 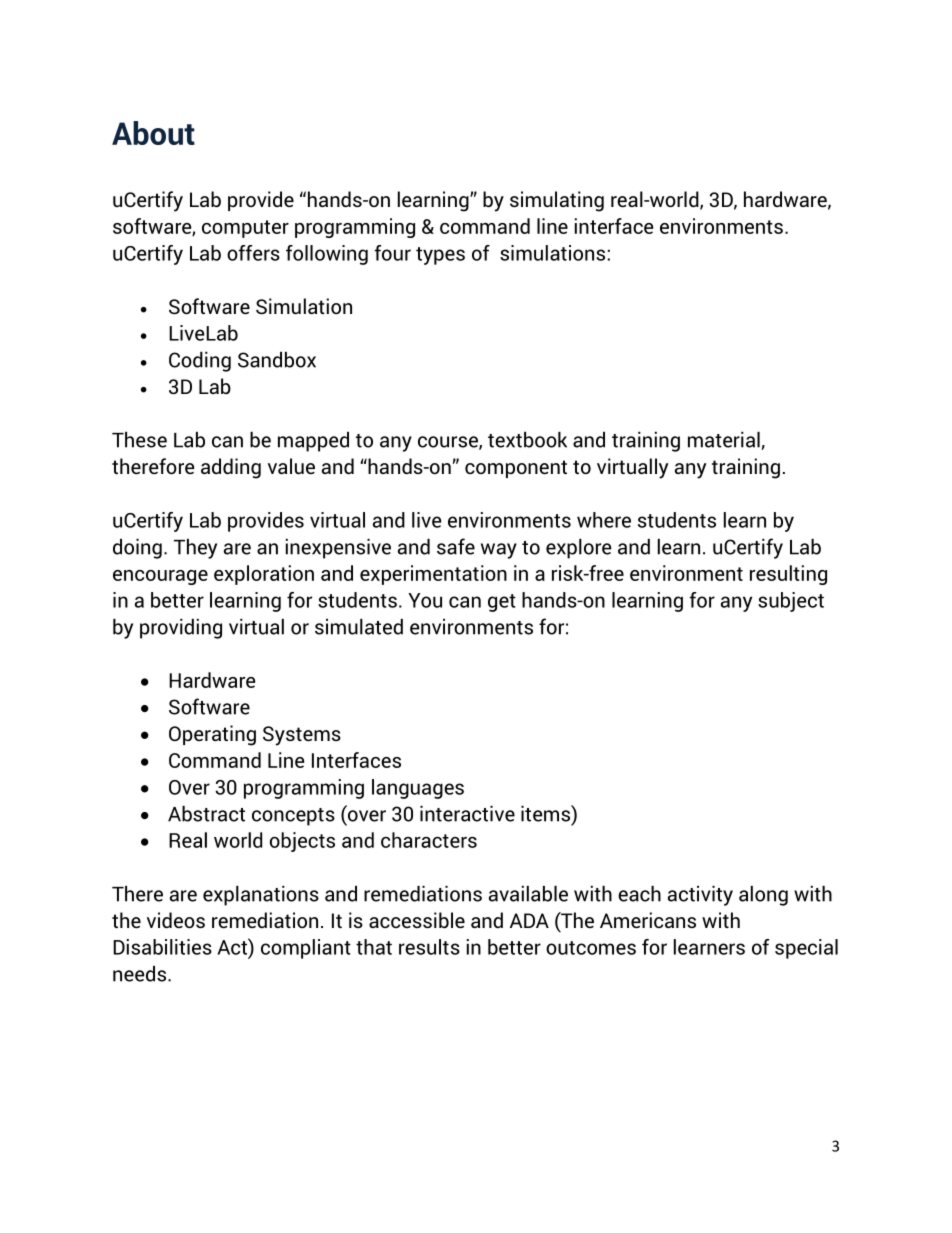 I want to click on adding, so click(x=231, y=468).
